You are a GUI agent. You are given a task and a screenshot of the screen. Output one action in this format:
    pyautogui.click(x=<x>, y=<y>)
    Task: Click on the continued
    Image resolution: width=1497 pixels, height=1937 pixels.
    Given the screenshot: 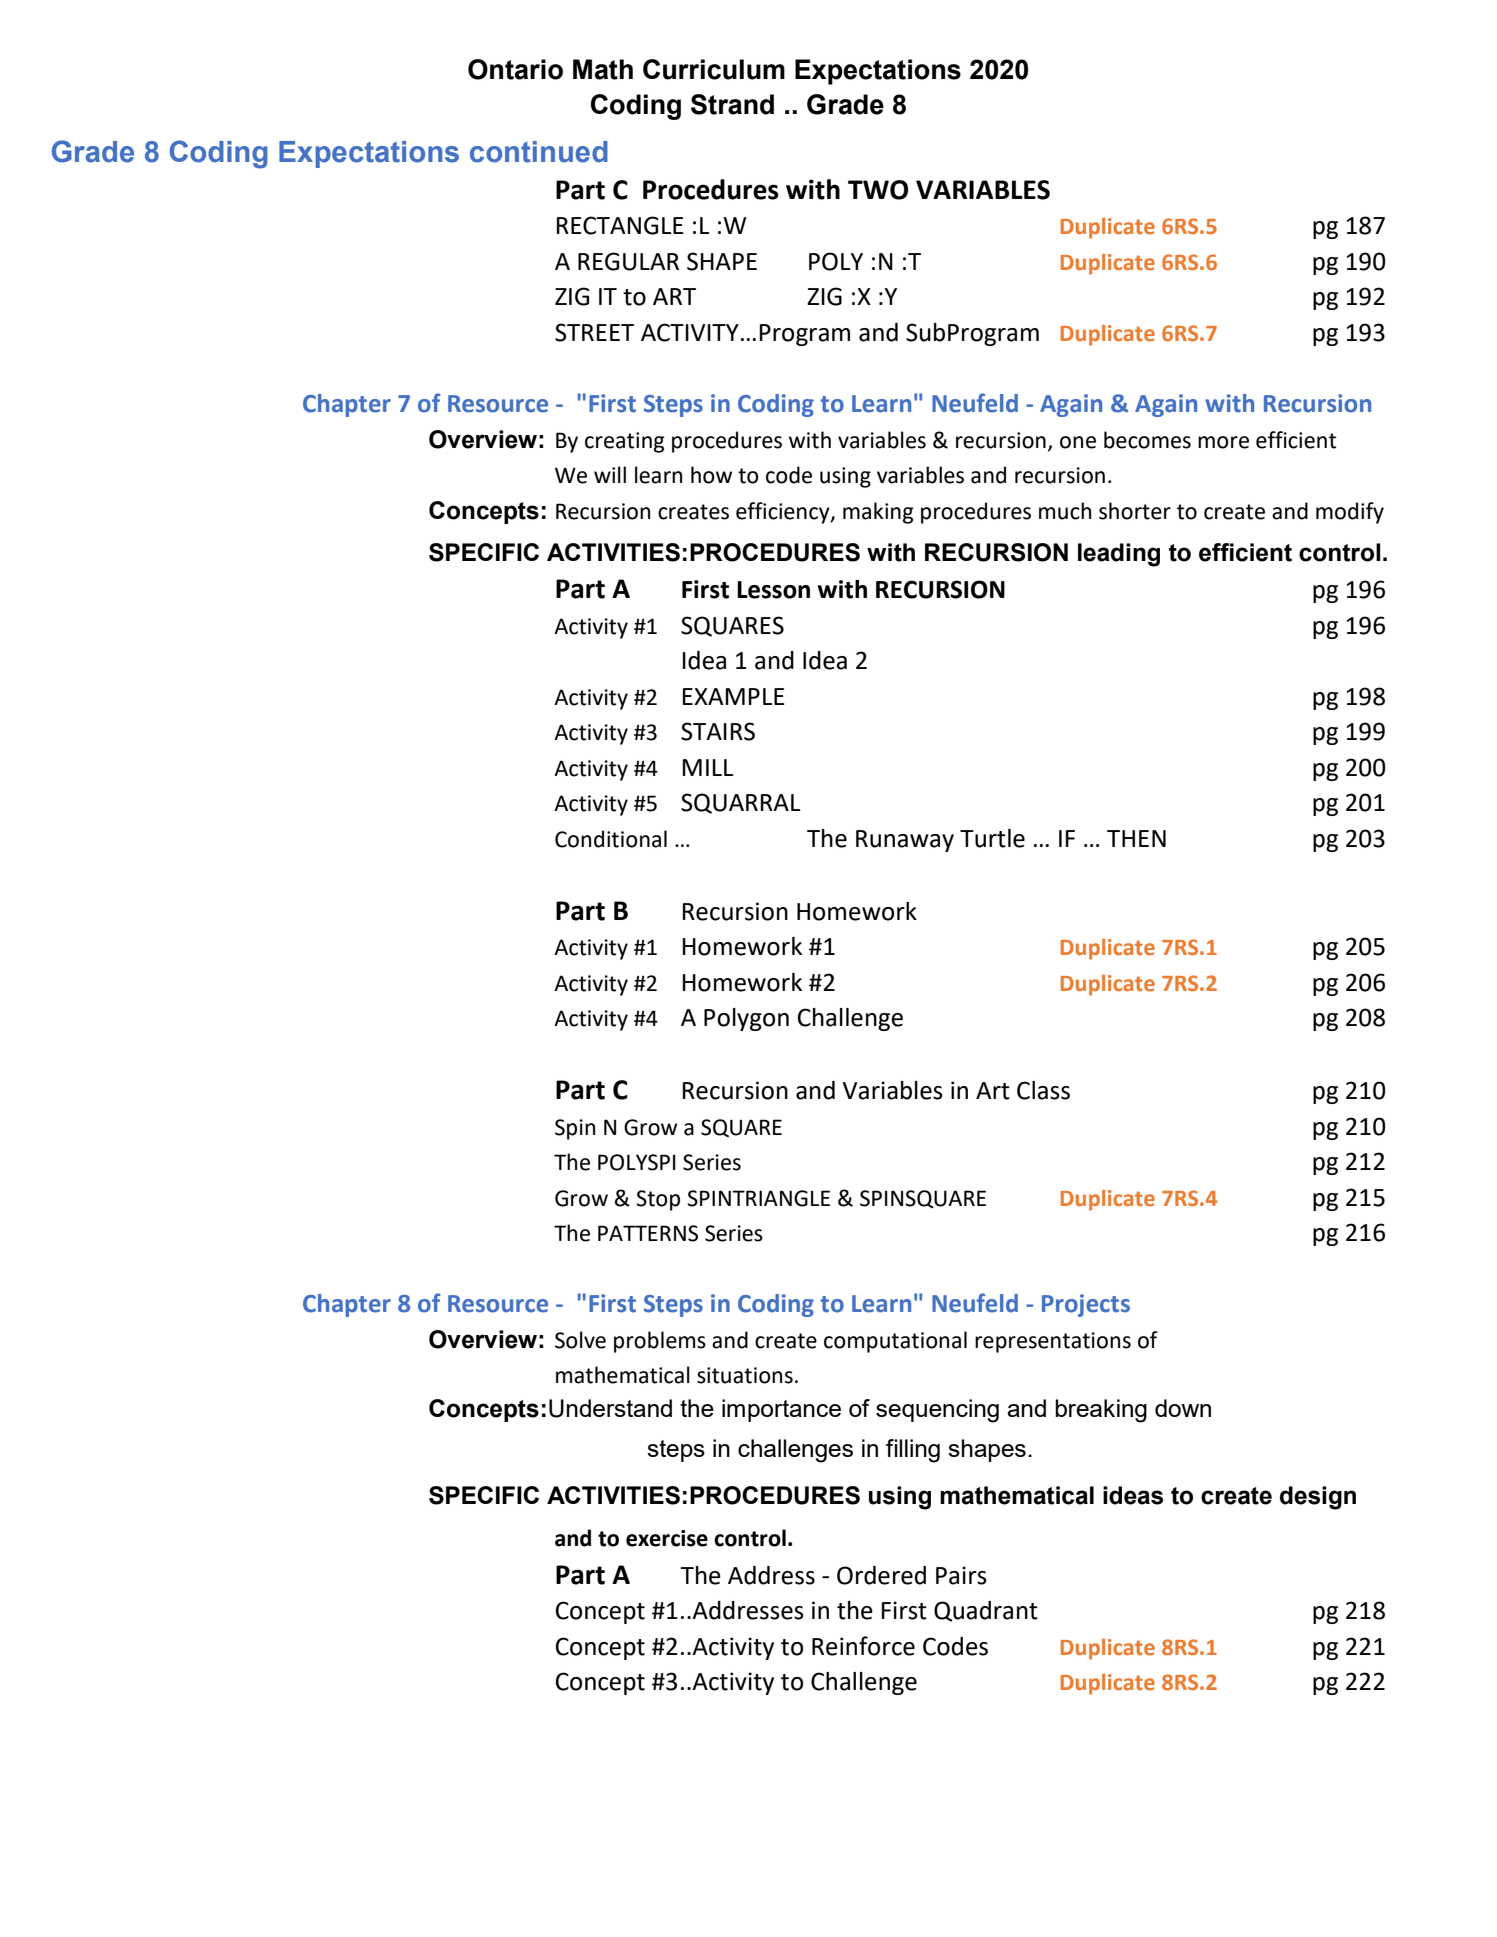 What is the action you would take?
    pyautogui.click(x=539, y=152)
